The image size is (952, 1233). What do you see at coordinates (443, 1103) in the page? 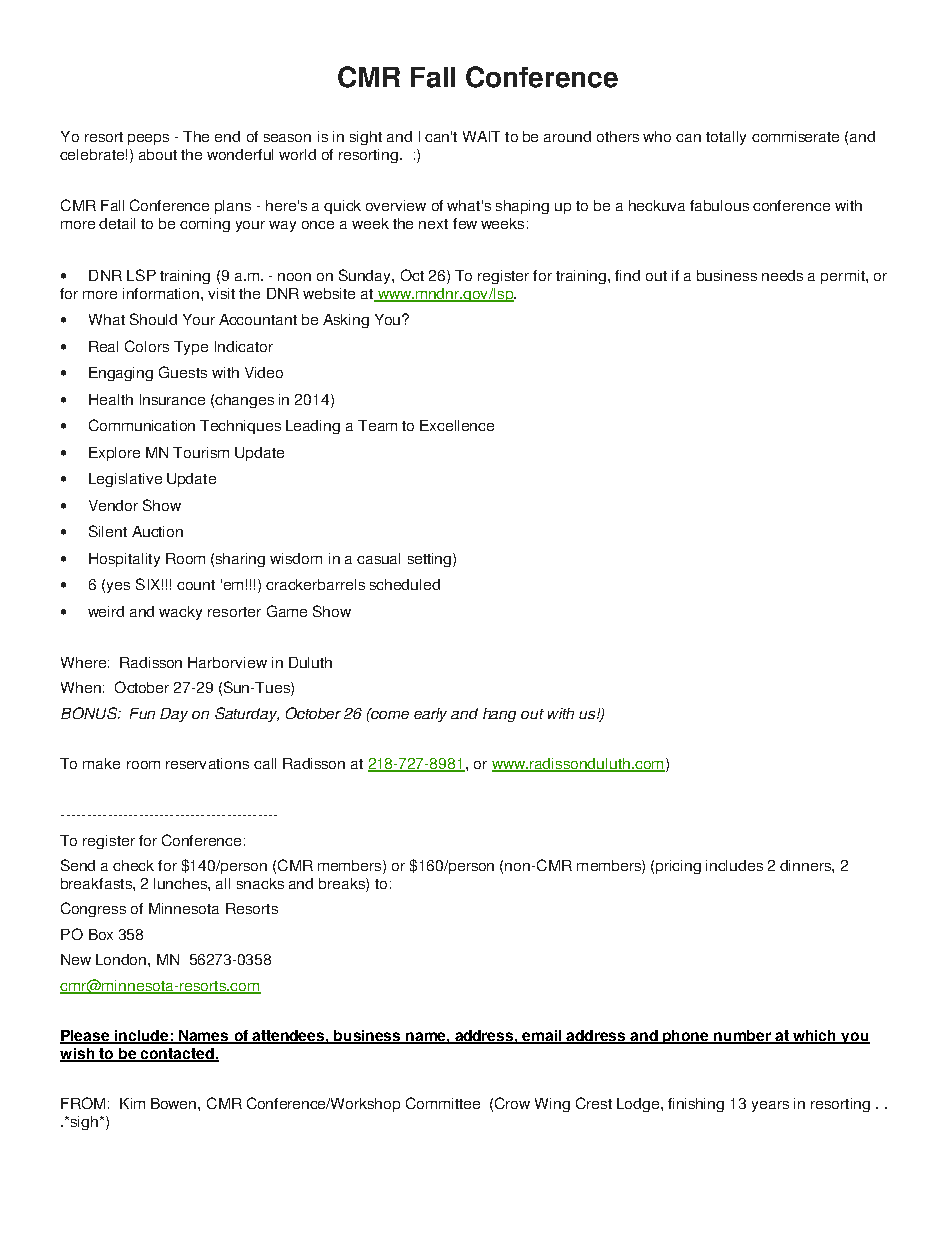
I see `Committee` at bounding box center [443, 1103].
